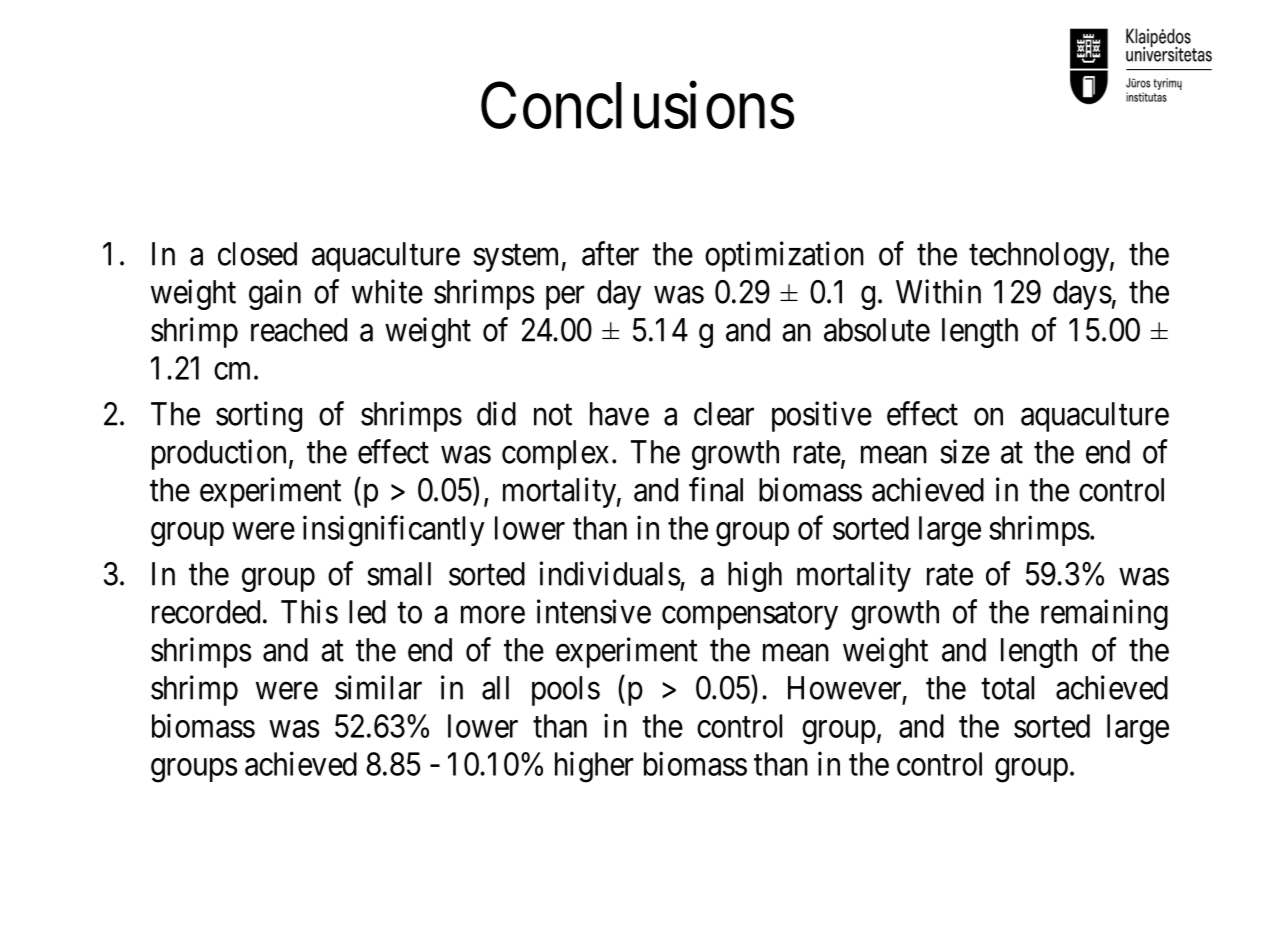  I want to click on compensatory, so click(750, 616).
